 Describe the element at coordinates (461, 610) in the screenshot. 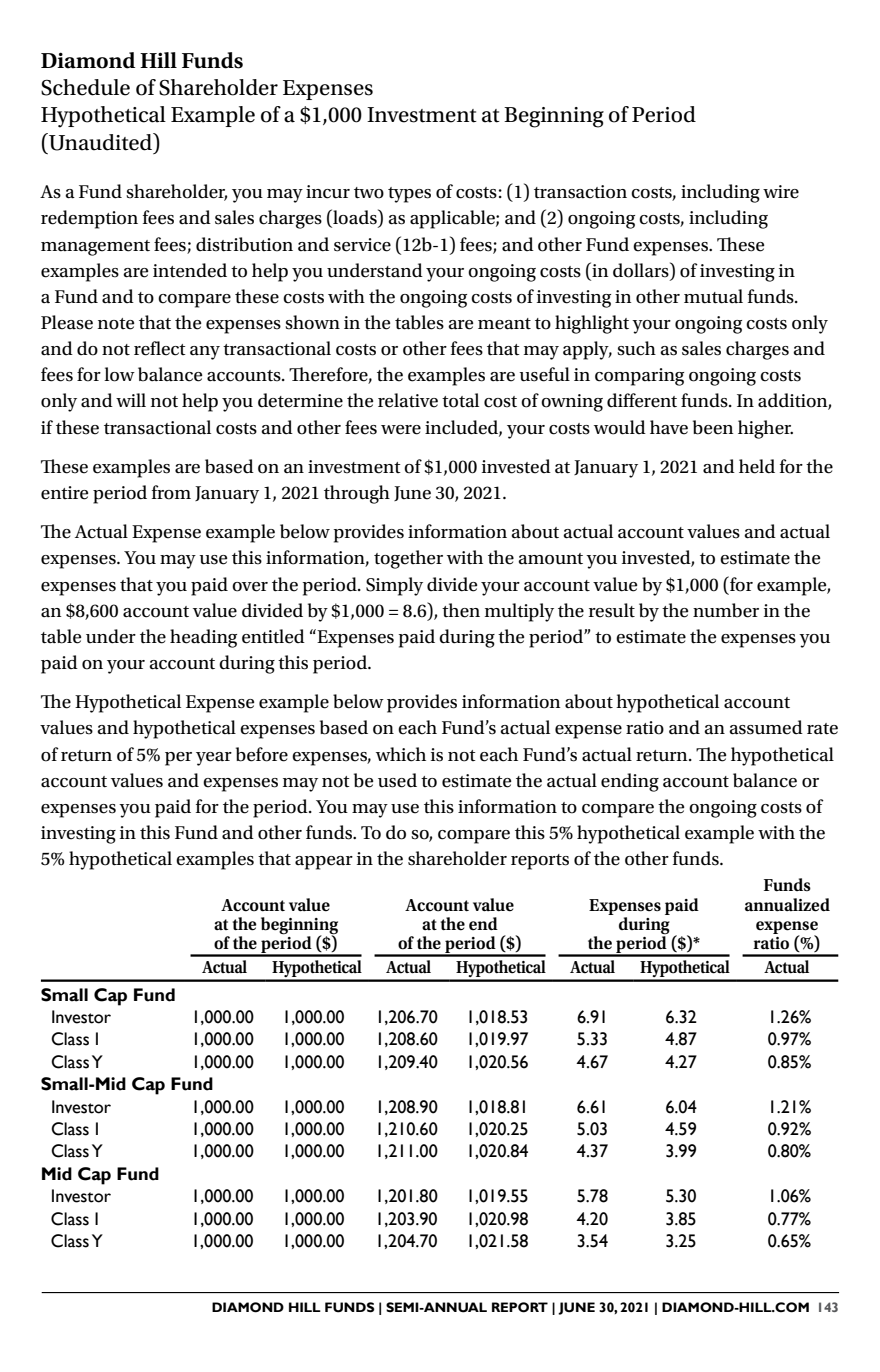

I see `then` at that location.
